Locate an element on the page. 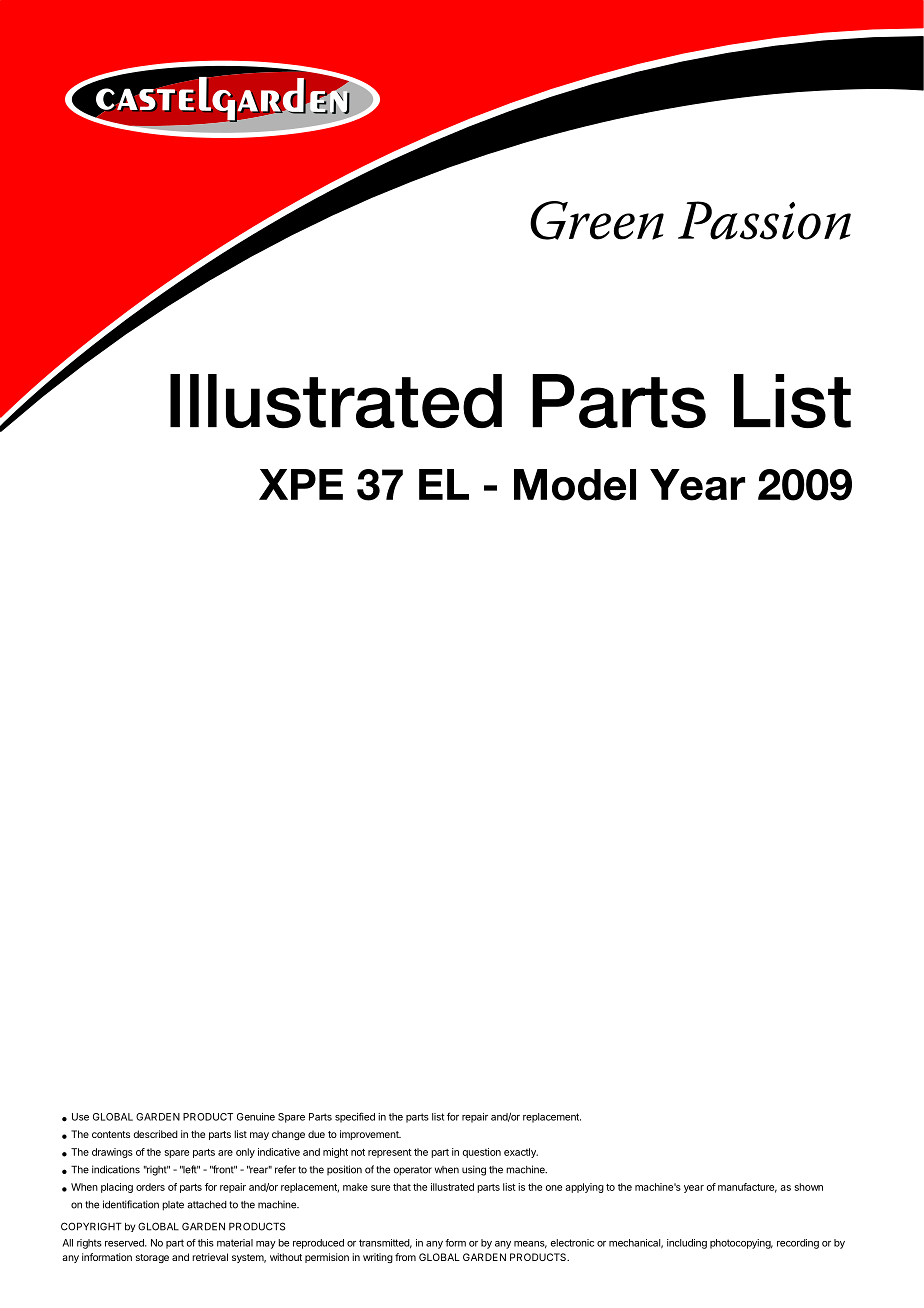  specified is located at coordinates (355, 1117).
